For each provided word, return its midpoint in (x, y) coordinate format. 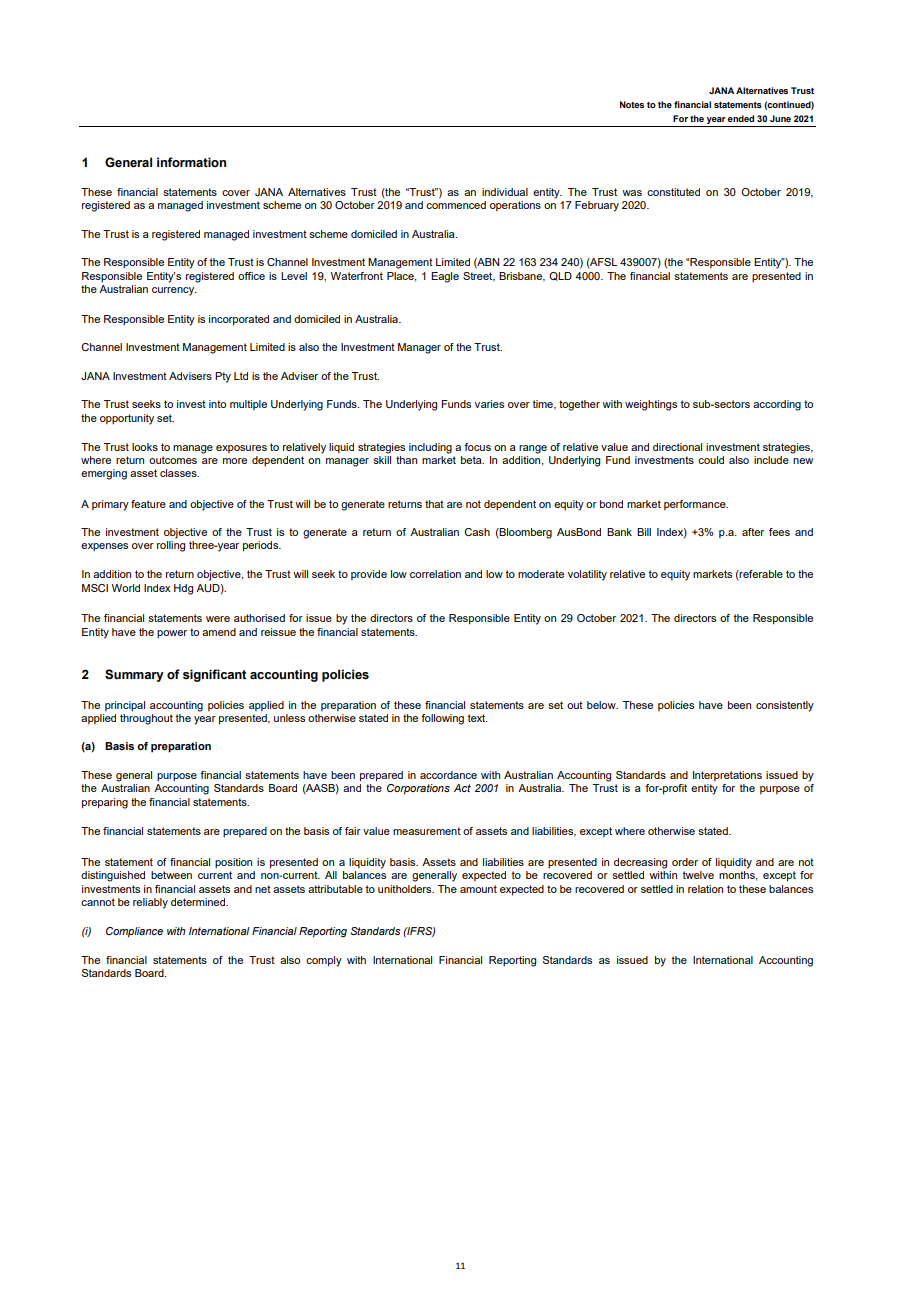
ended (741, 118)
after (753, 532)
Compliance (134, 932)
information (191, 162)
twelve (698, 875)
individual (505, 192)
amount (478, 889)
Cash (477, 532)
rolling (171, 546)
